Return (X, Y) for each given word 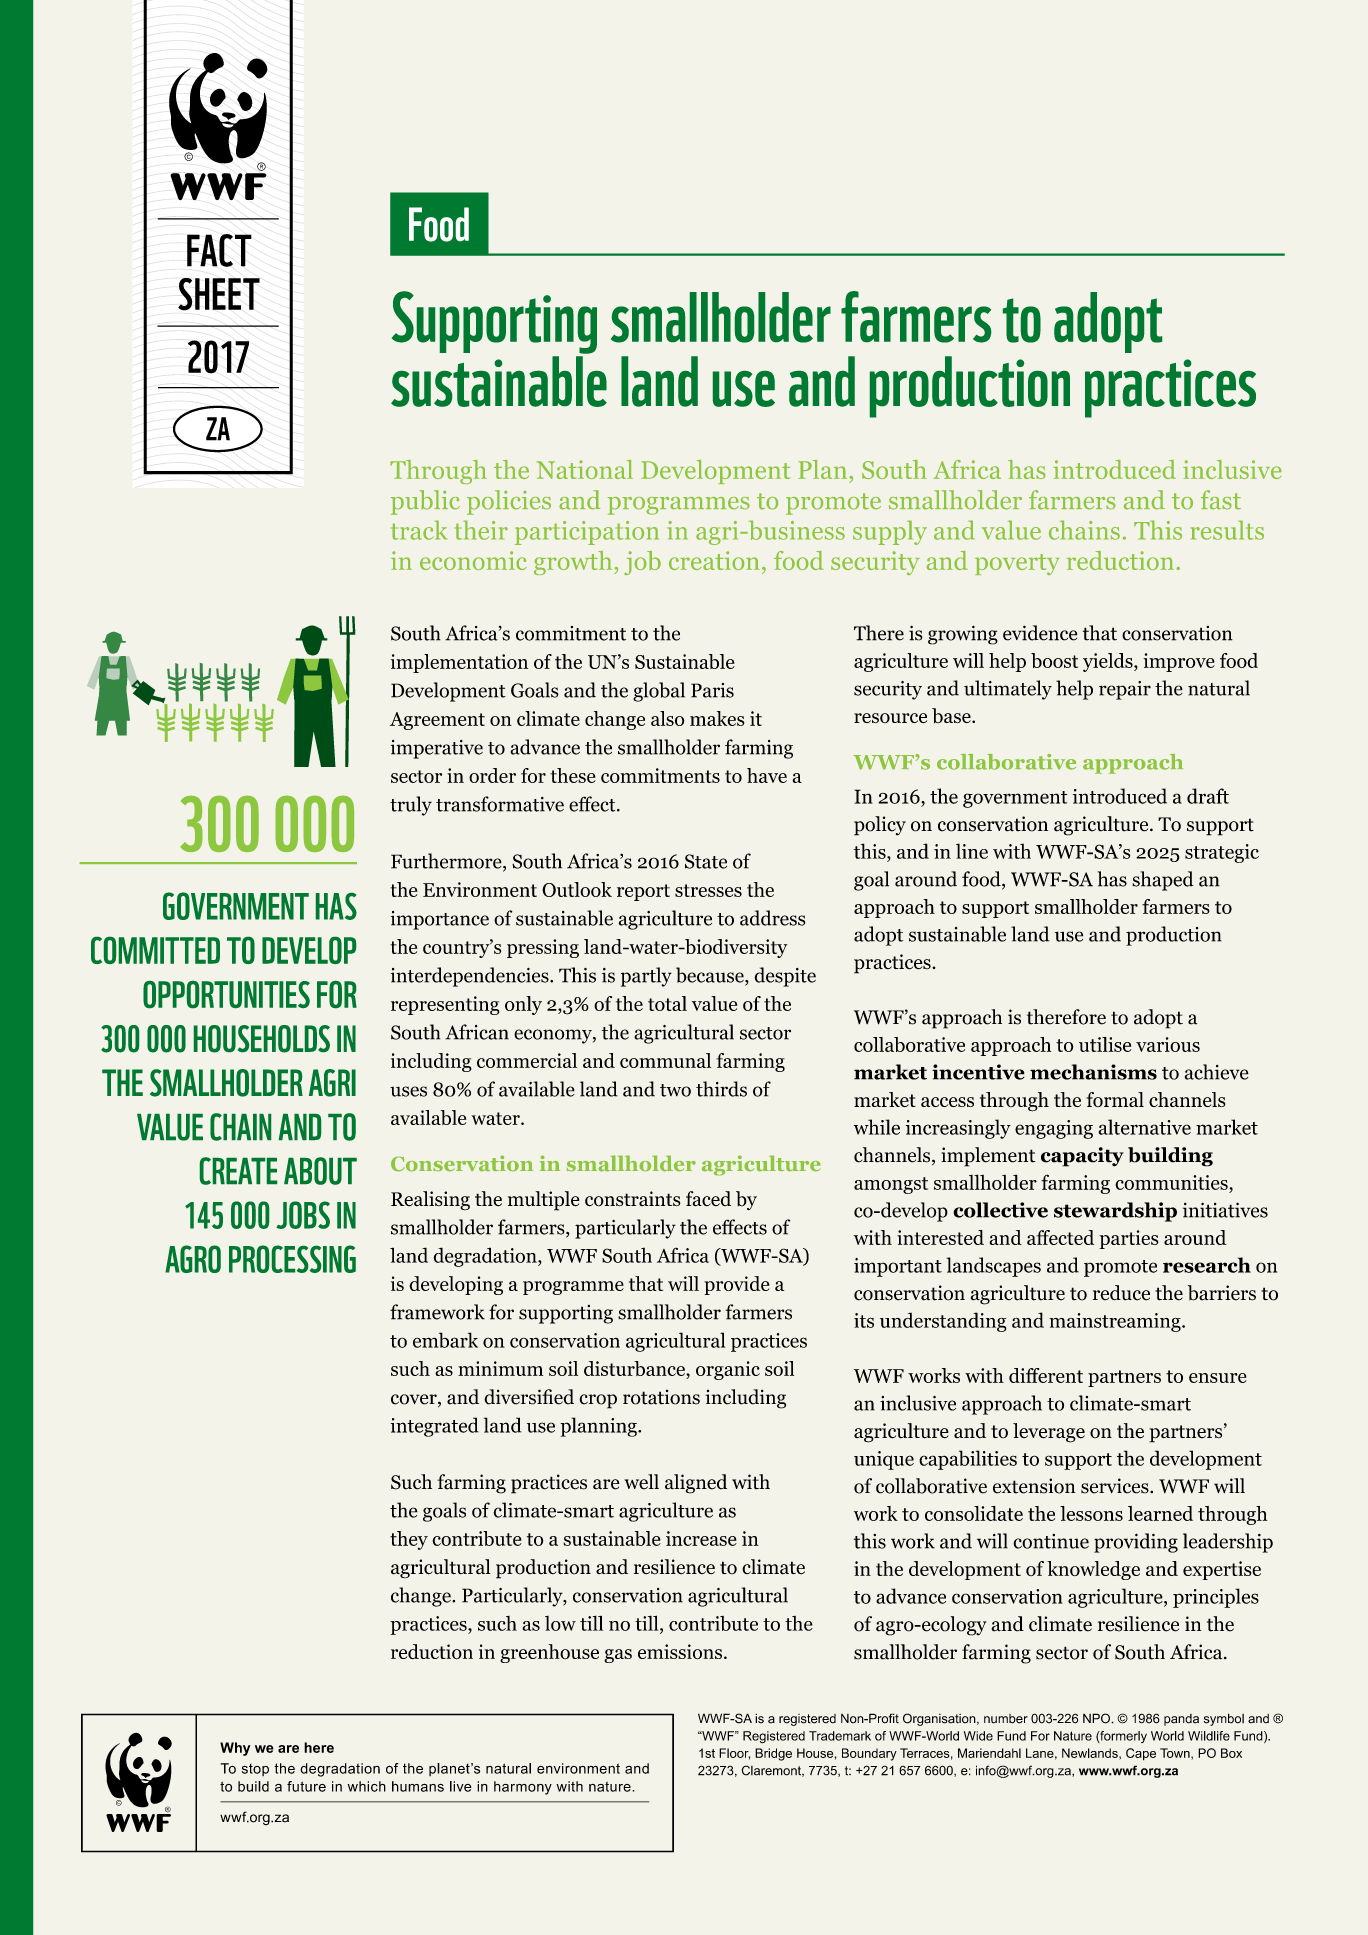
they (409, 1540)
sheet (219, 294)
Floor (734, 1754)
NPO (1097, 1718)
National (584, 469)
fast (1221, 500)
